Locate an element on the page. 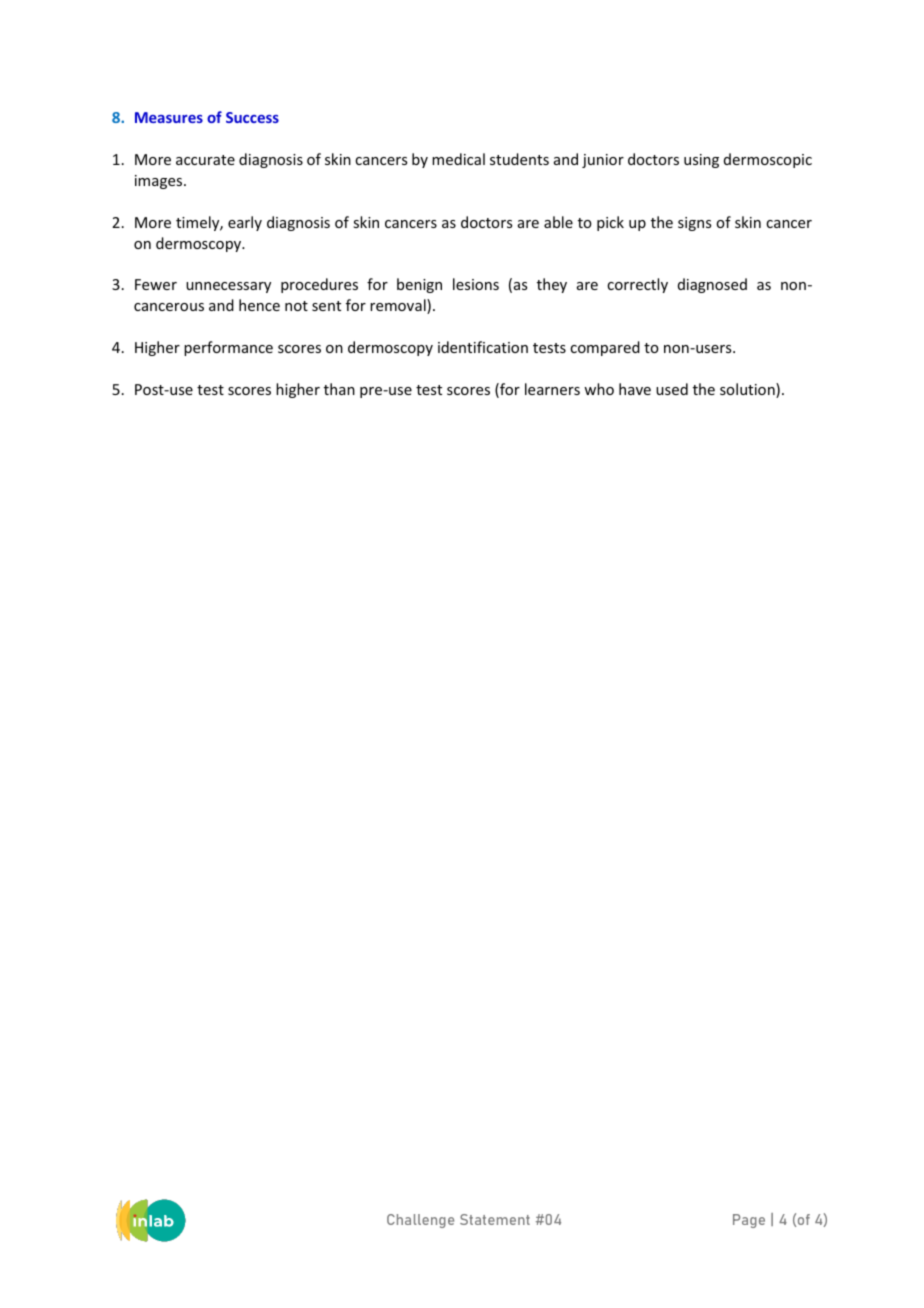  performance is located at coordinates (228, 348).
